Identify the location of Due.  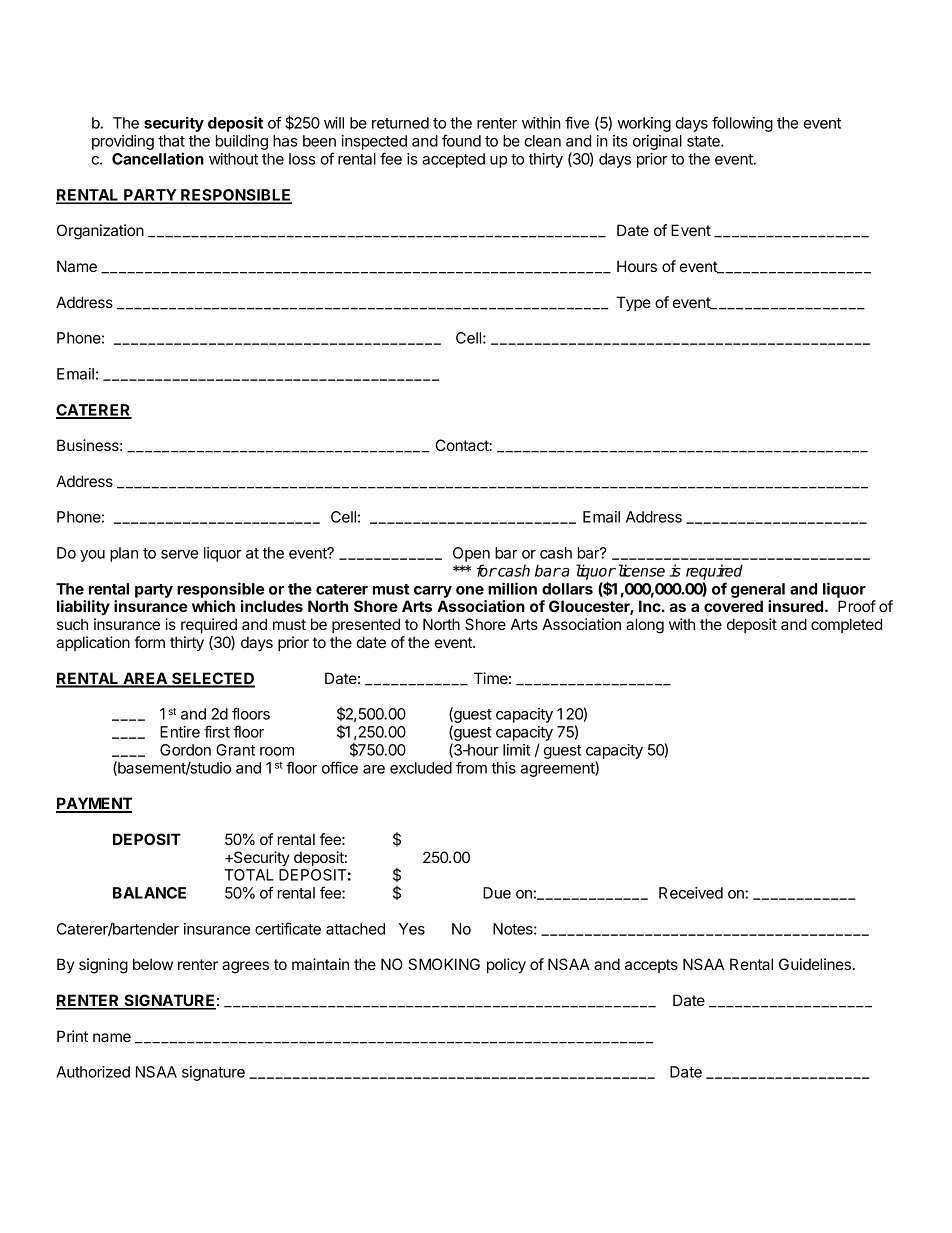
(497, 893).
